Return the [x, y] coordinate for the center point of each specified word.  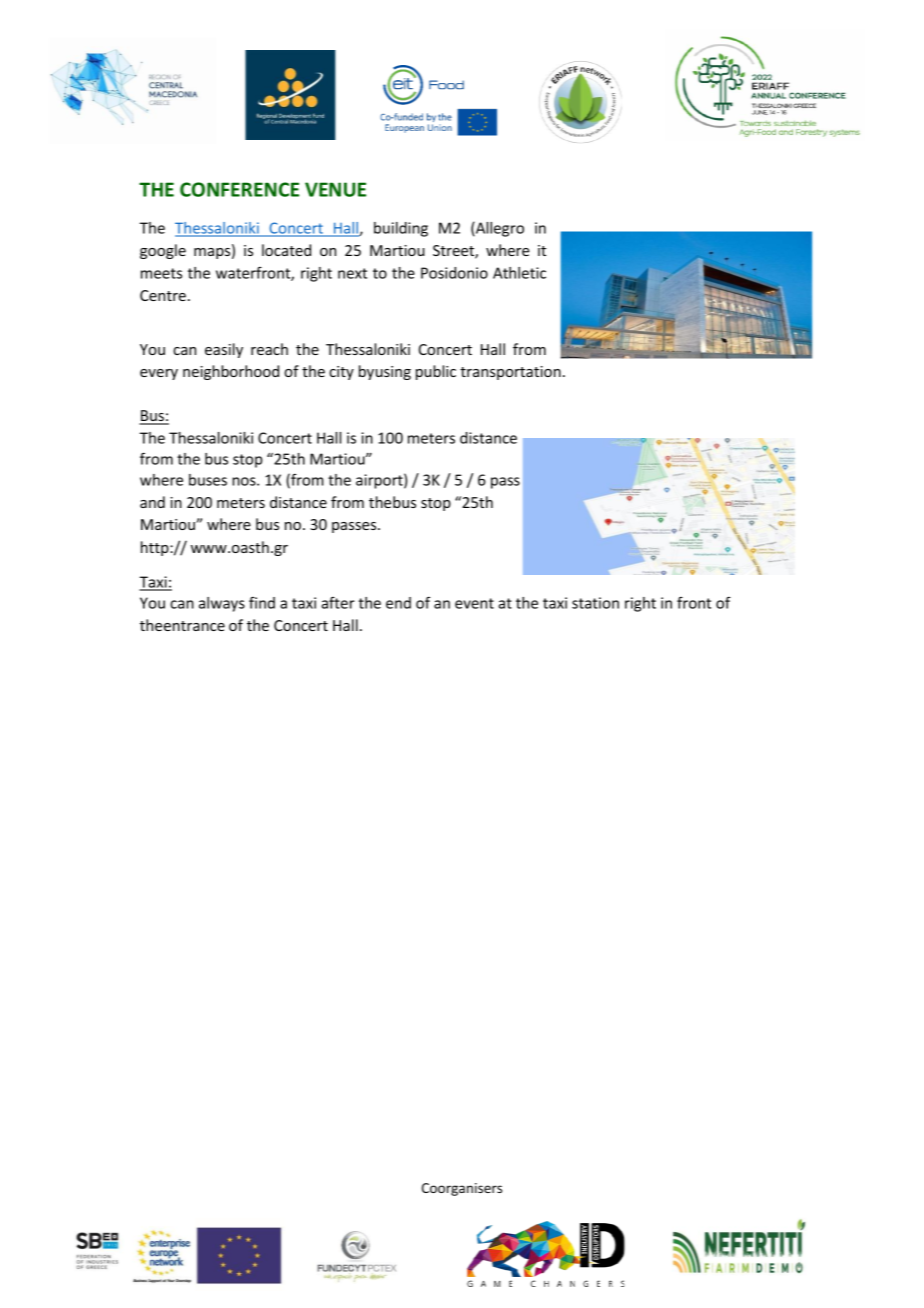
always [222, 604]
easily [224, 350]
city [341, 373]
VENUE [335, 189]
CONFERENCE [239, 189]
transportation [510, 373]
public [436, 372]
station [595, 603]
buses [208, 480]
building [401, 229]
